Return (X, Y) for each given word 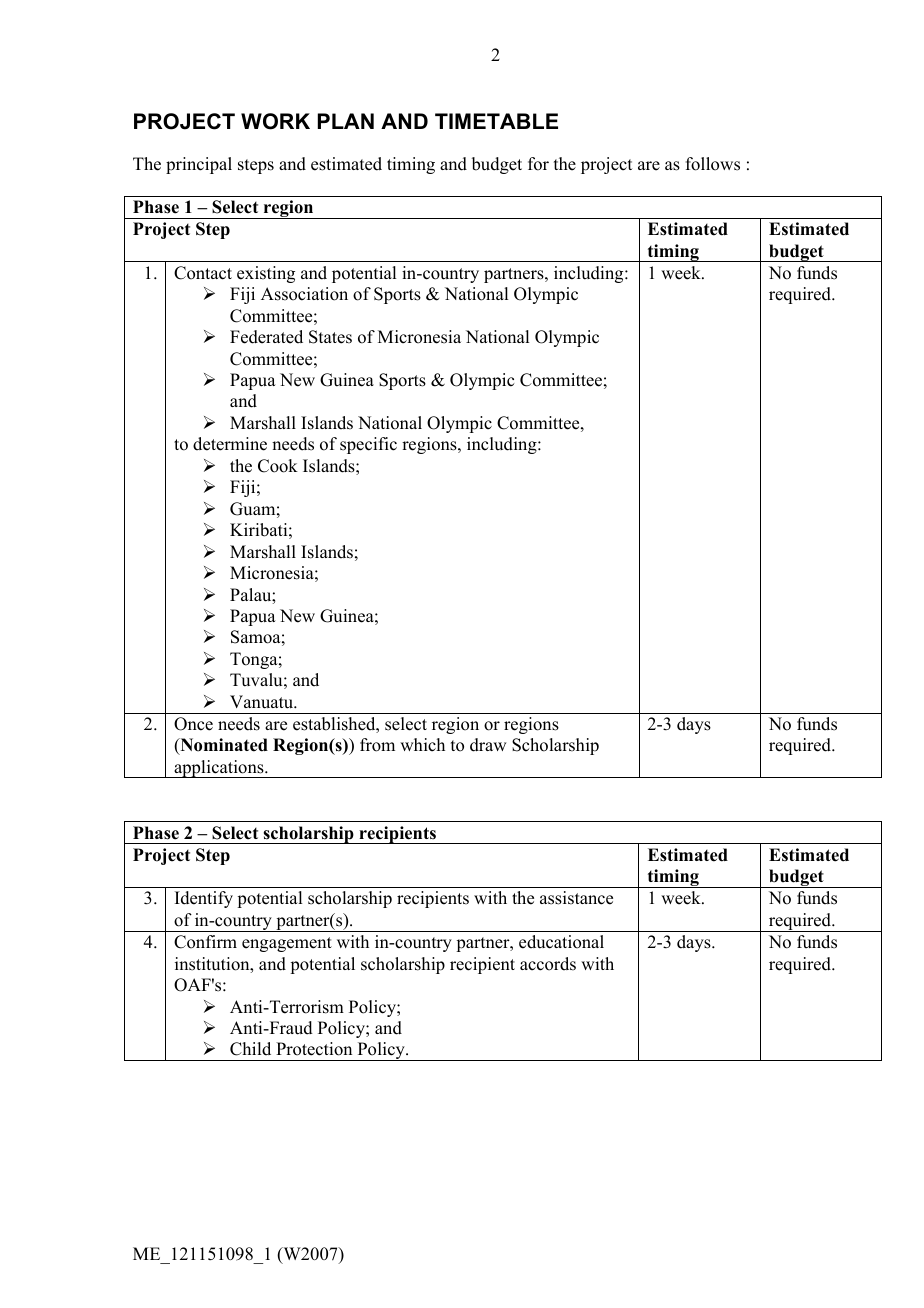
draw (488, 745)
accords (548, 964)
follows (713, 164)
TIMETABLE (496, 121)
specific (368, 445)
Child (250, 1049)
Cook (278, 466)
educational (561, 942)
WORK (275, 121)
